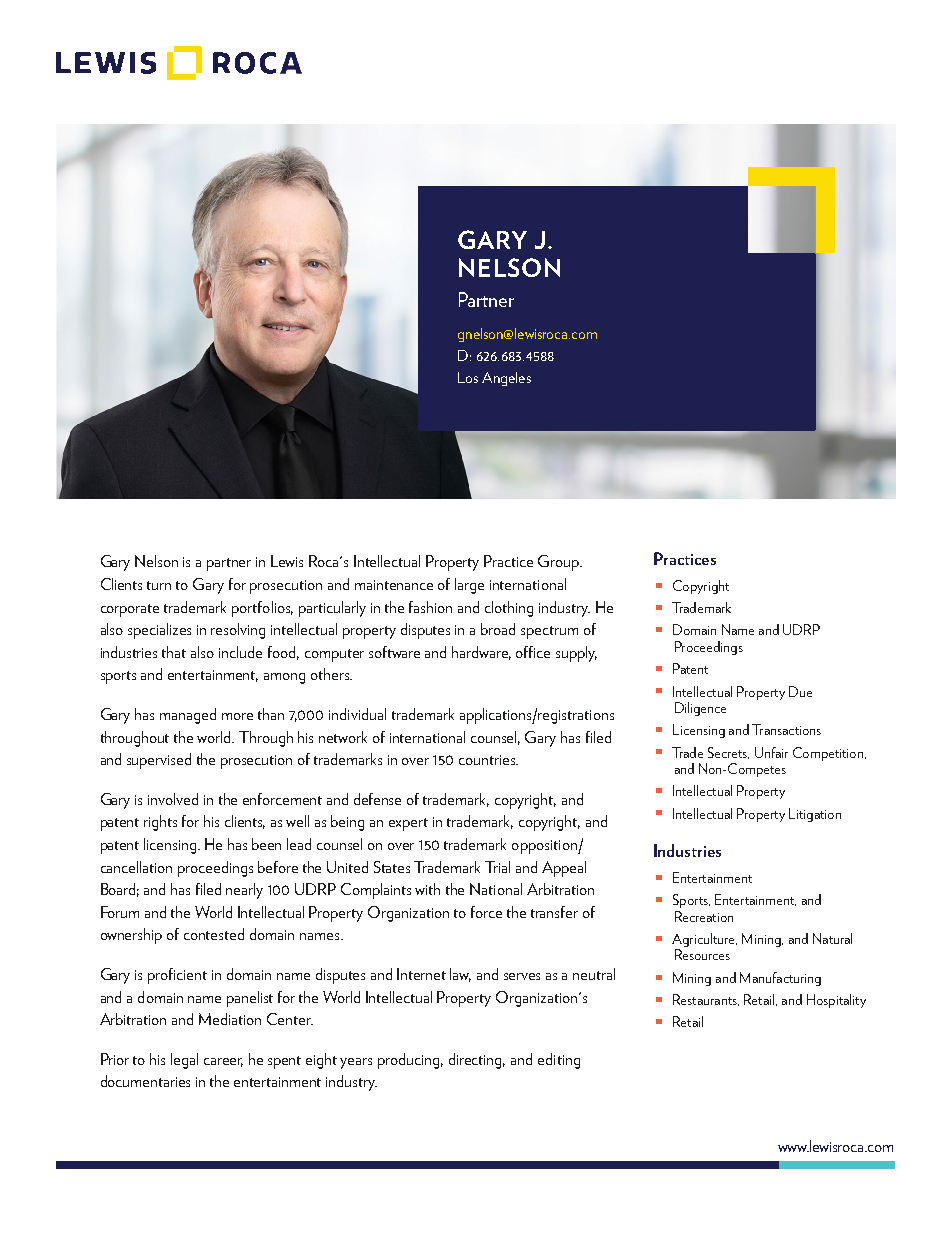 Image resolution: width=952 pixels, height=1233 pixels. What do you see at coordinates (559, 563) in the screenshot?
I see `Group` at bounding box center [559, 563].
